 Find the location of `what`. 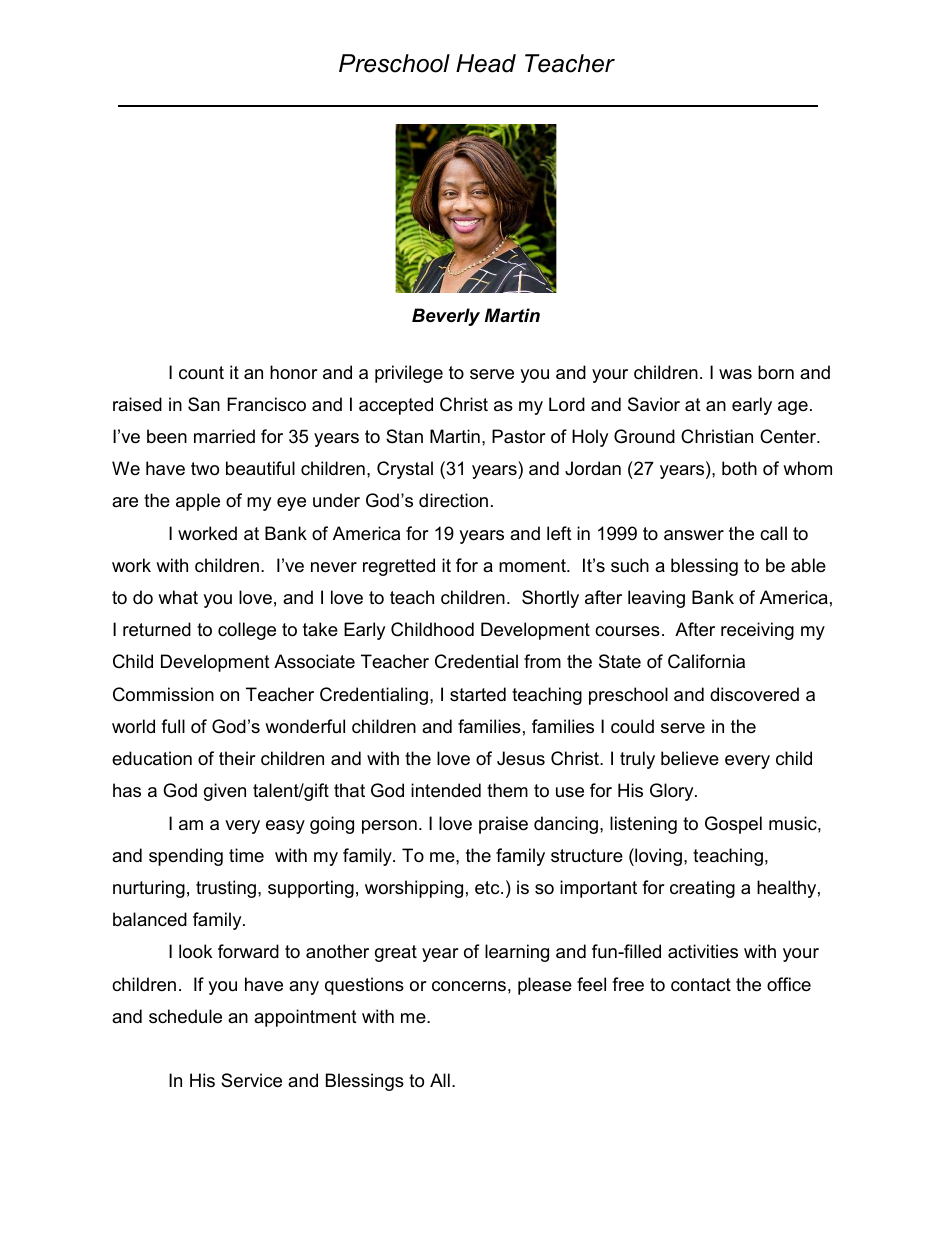

what is located at coordinates (178, 597).
